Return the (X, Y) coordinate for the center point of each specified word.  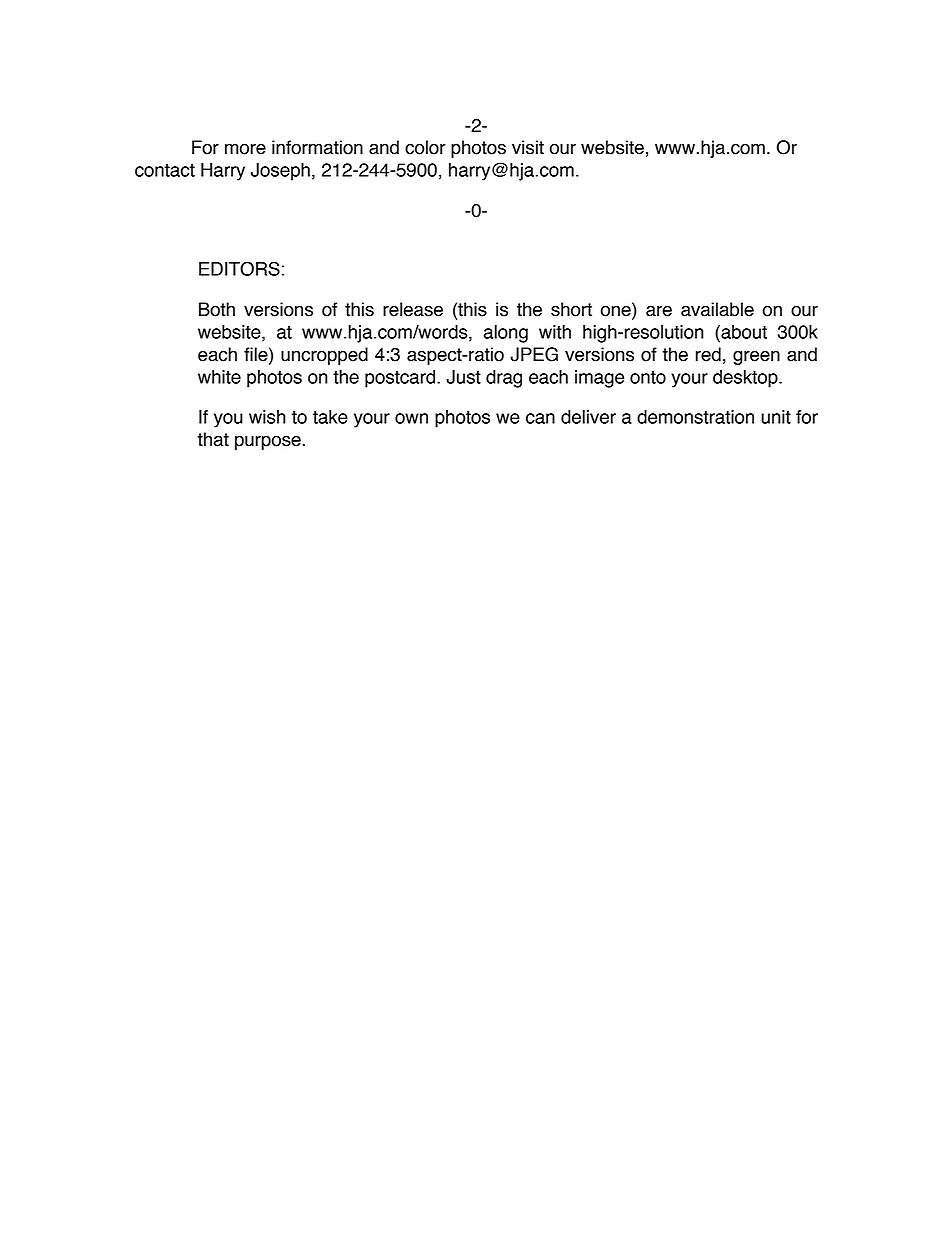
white (219, 377)
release (413, 309)
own (411, 418)
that (213, 439)
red (708, 354)
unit (776, 417)
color (425, 147)
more (245, 149)
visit (528, 147)
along (506, 334)
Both (217, 309)
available (717, 309)
